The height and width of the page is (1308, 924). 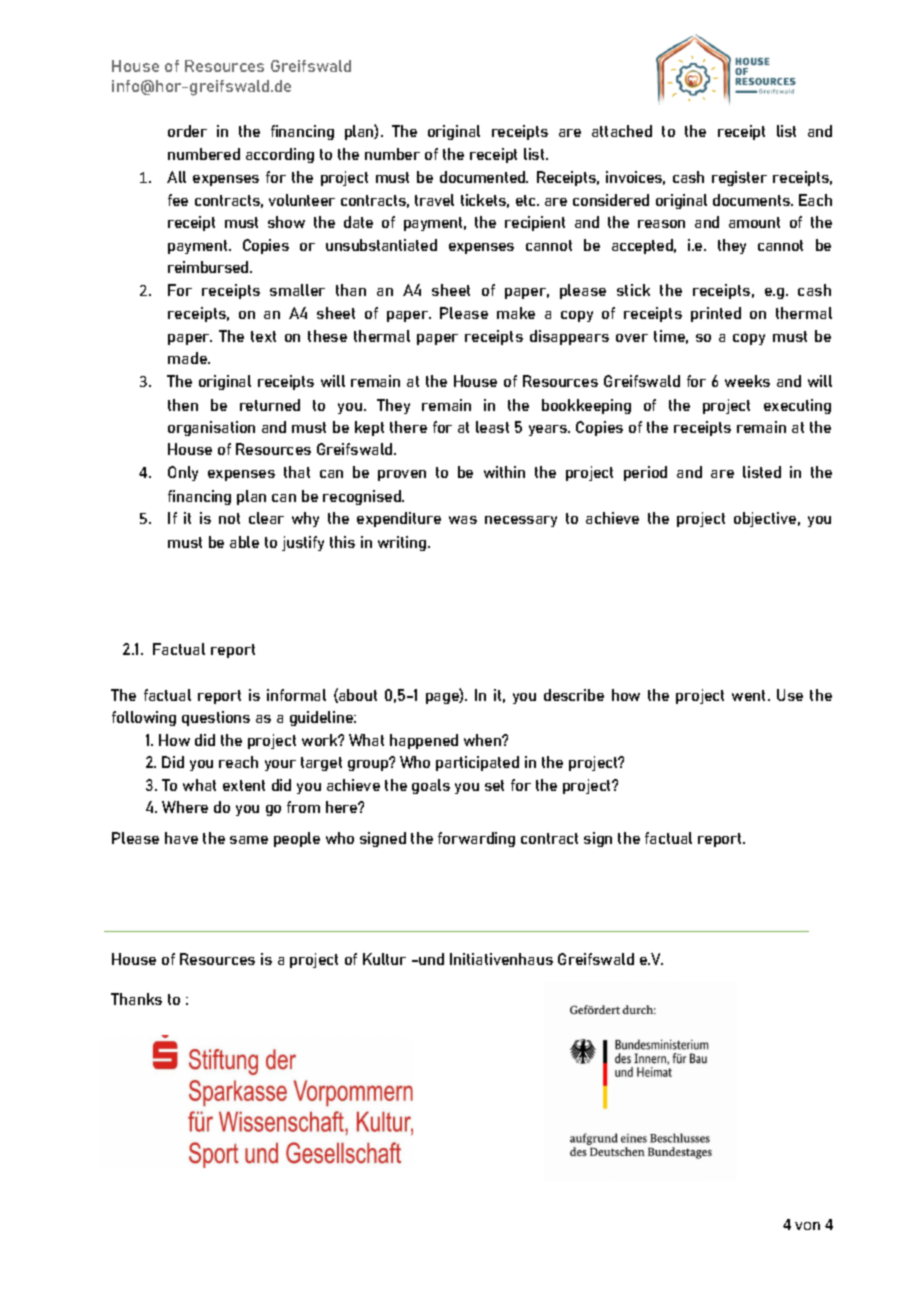 I want to click on register, so click(x=739, y=178).
